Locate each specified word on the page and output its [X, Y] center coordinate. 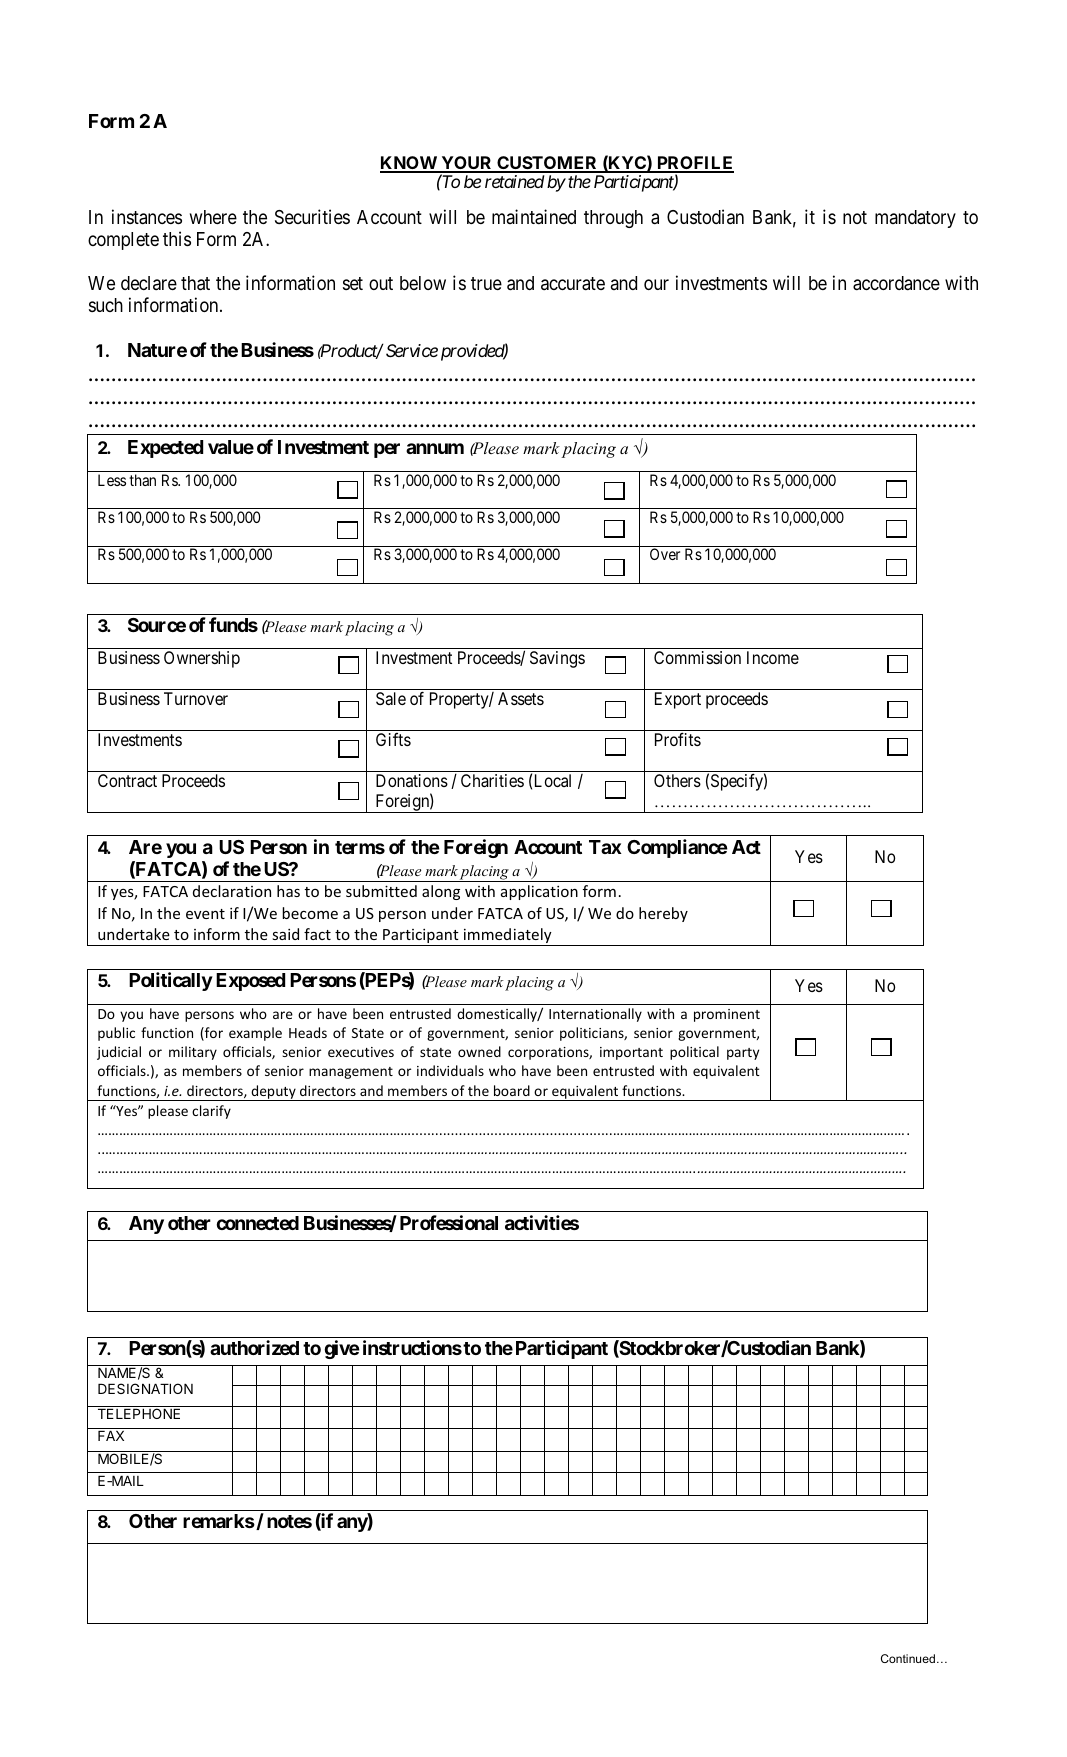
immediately [508, 937]
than [142, 480]
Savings [557, 659]
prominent [727, 1015]
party [743, 1054]
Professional [449, 1222]
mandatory [915, 219]
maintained [534, 216]
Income [773, 657]
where [213, 217]
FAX [111, 1435]
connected [258, 1223]
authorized [254, 1347]
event [205, 914]
